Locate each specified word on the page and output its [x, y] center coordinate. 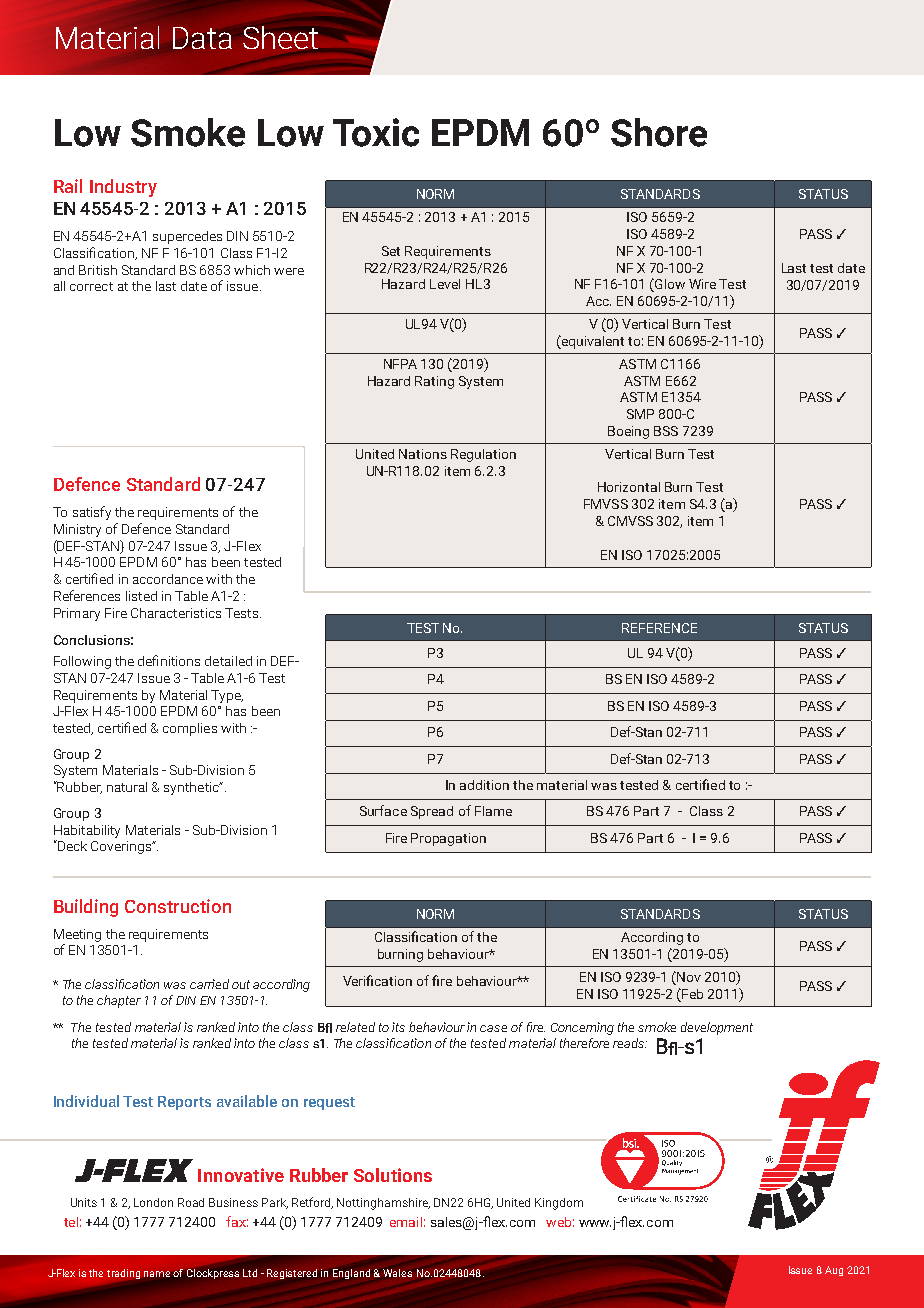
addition [484, 785]
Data [202, 38]
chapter [119, 1001]
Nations [423, 454]
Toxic [376, 132]
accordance [168, 579]
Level [445, 284]
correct [91, 286]
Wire [702, 284]
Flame [493, 811]
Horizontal [629, 487]
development [717, 1028]
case [493, 1028]
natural [127, 787]
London [153, 1202]
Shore [659, 132]
